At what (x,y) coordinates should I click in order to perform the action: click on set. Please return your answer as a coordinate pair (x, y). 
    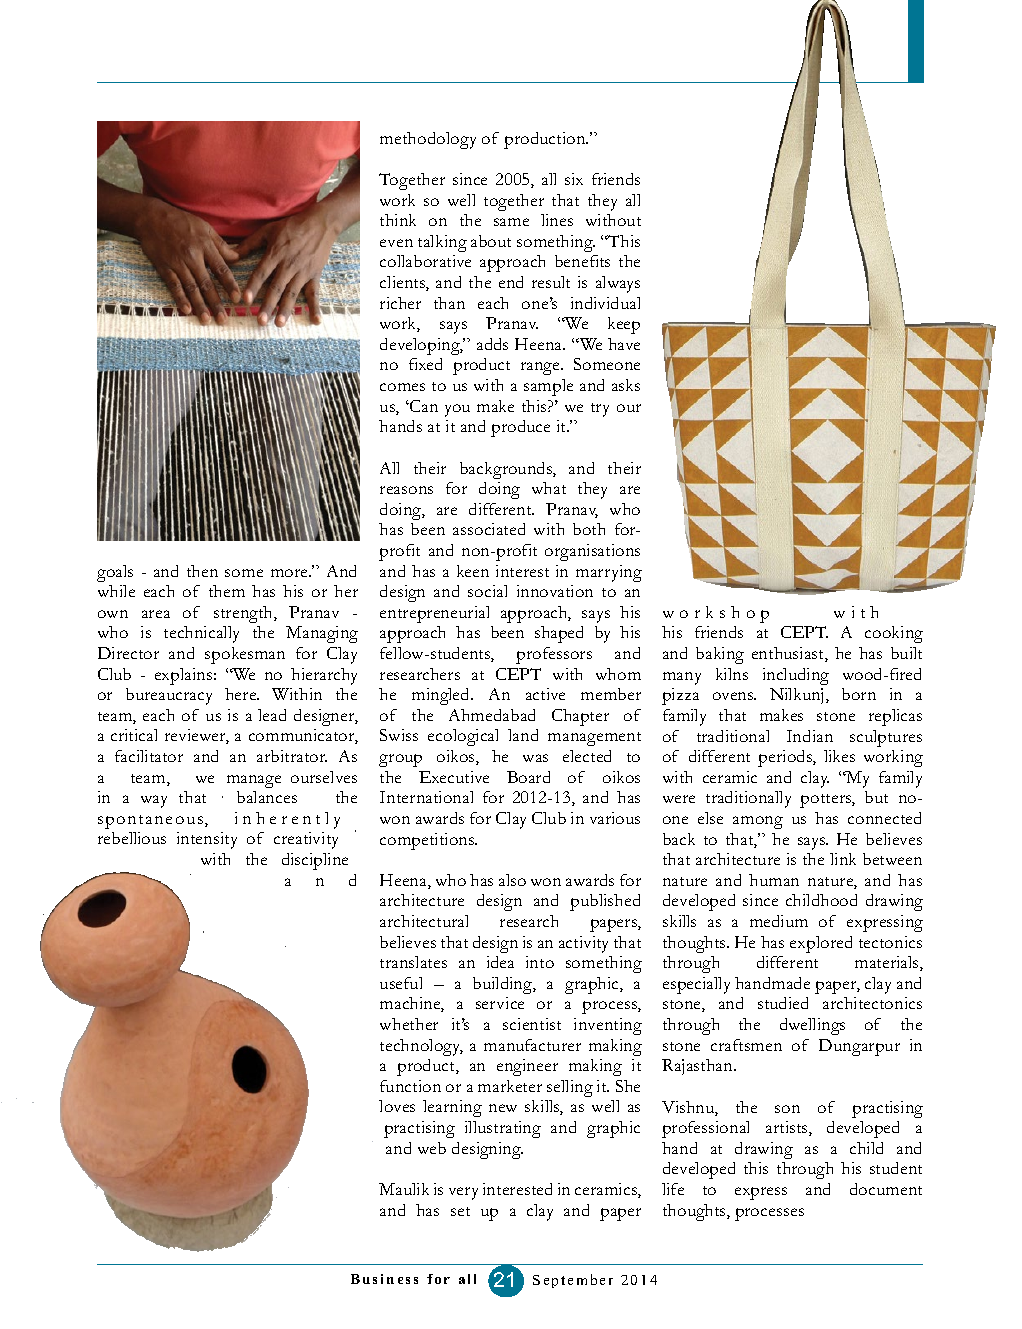
    Looking at the image, I should click on (460, 1211).
